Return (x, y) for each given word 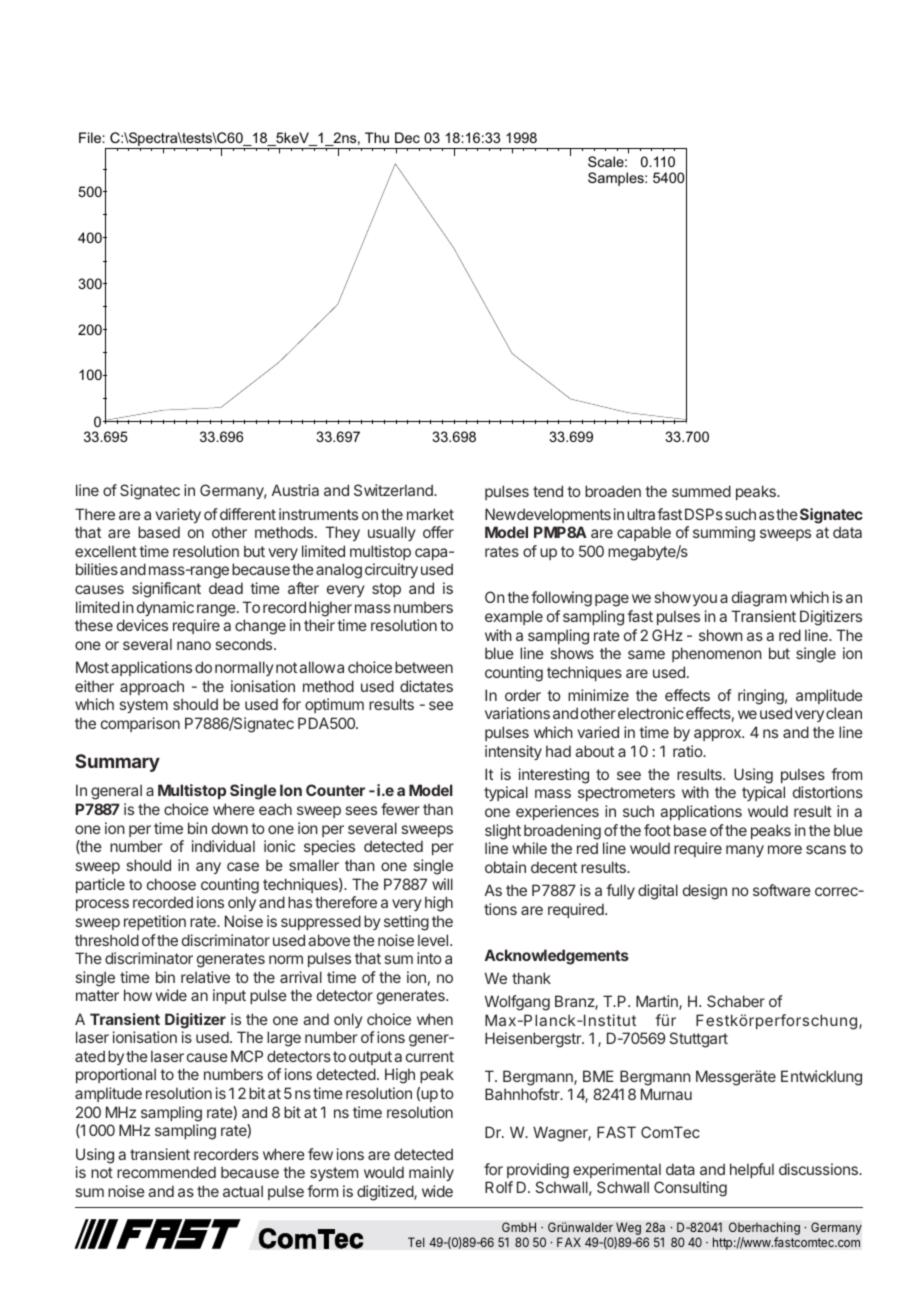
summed (701, 491)
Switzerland (394, 490)
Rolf (499, 1187)
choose (171, 884)
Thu (377, 137)
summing (724, 534)
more (785, 849)
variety (178, 515)
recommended (166, 1172)
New (500, 514)
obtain (505, 867)
